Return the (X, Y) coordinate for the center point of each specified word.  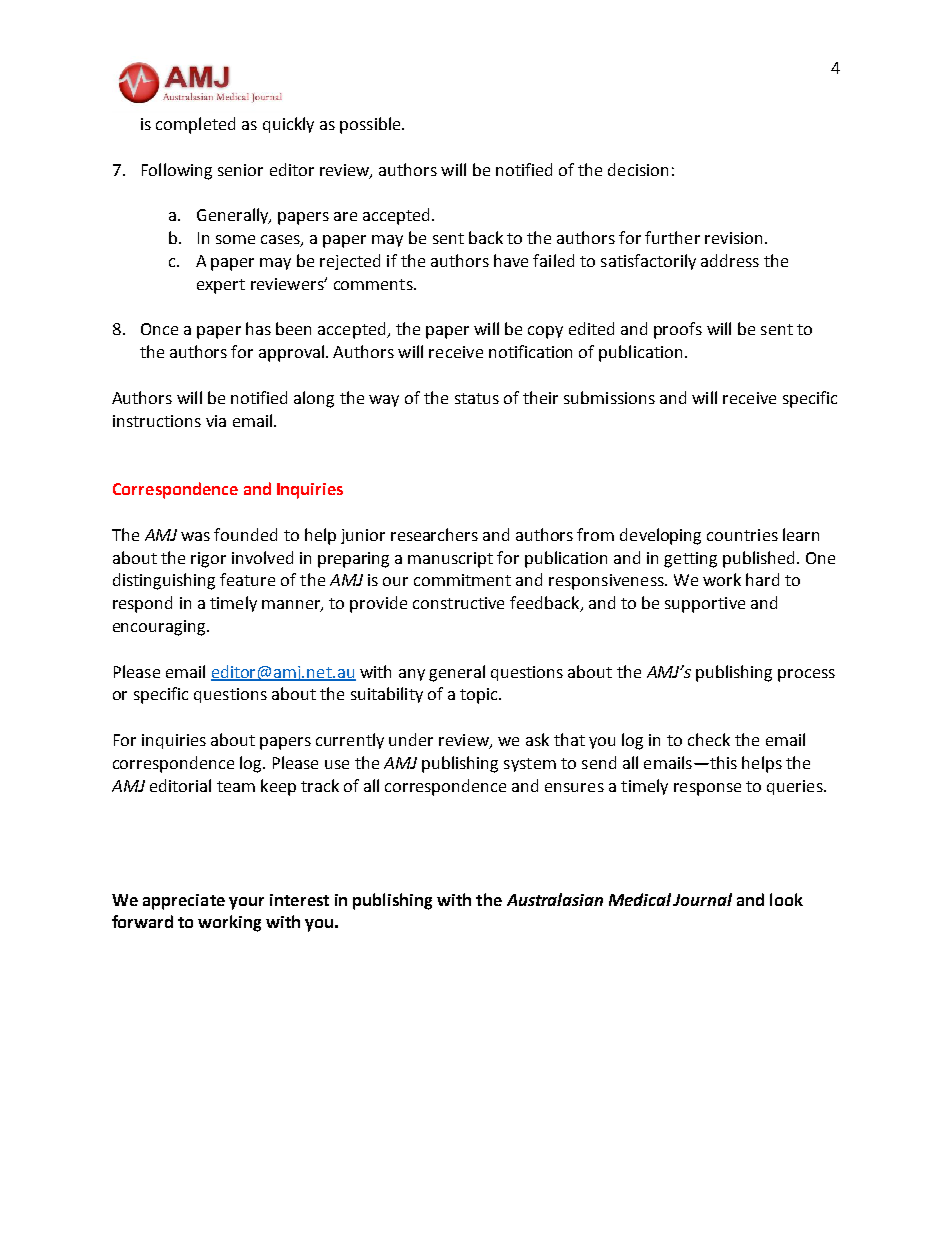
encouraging (160, 628)
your (246, 903)
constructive (458, 603)
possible (371, 125)
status (477, 398)
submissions (609, 397)
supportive (705, 605)
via (216, 421)
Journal (702, 899)
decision (638, 169)
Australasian (555, 899)
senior (240, 170)
